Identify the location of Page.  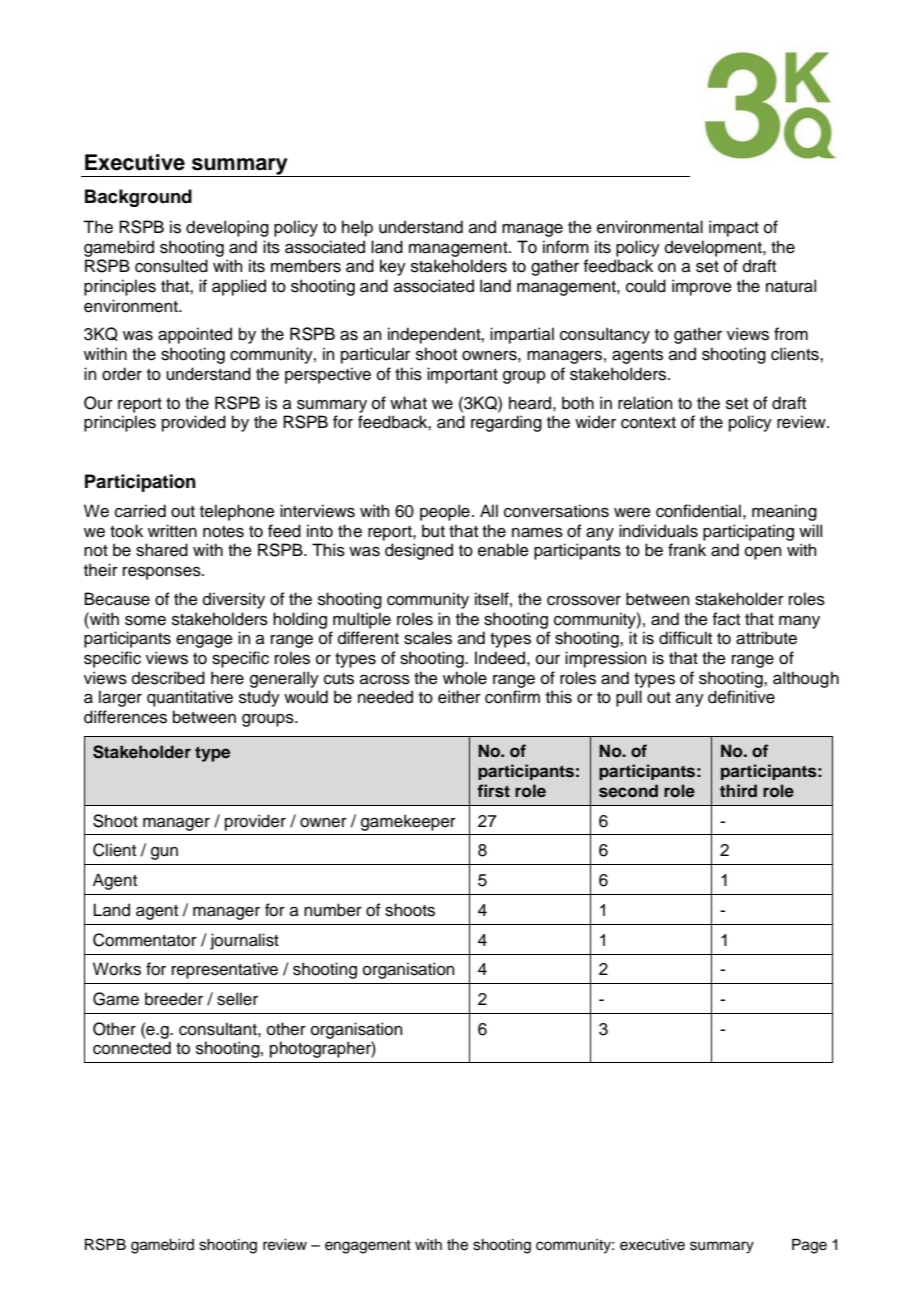
(809, 1246).
